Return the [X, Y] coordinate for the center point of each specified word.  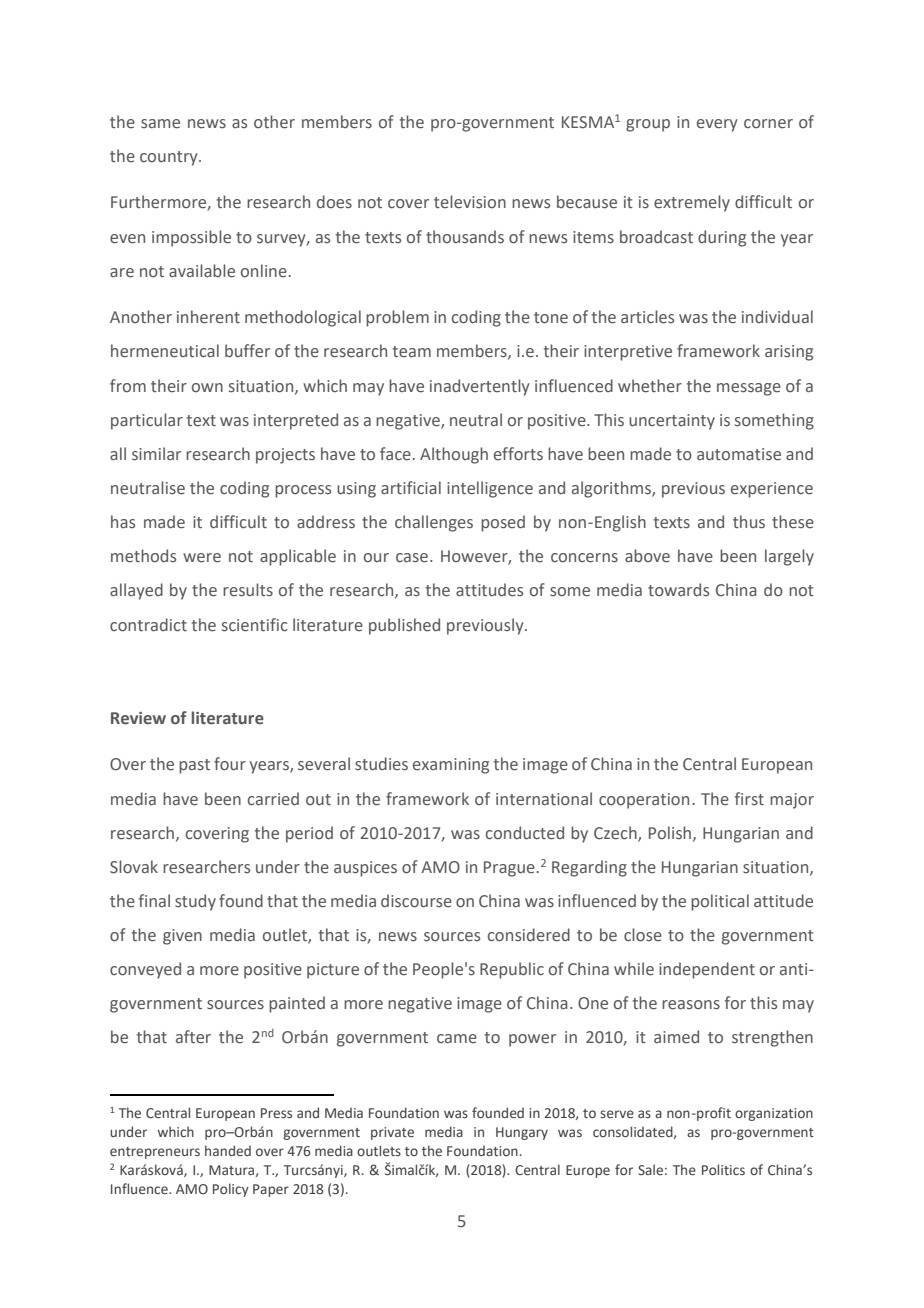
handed [228, 1150]
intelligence [490, 489]
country [170, 158]
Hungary [522, 1133]
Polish [671, 833]
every [717, 125]
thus [749, 522]
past [194, 766]
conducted [525, 833]
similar [156, 454]
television [470, 202]
